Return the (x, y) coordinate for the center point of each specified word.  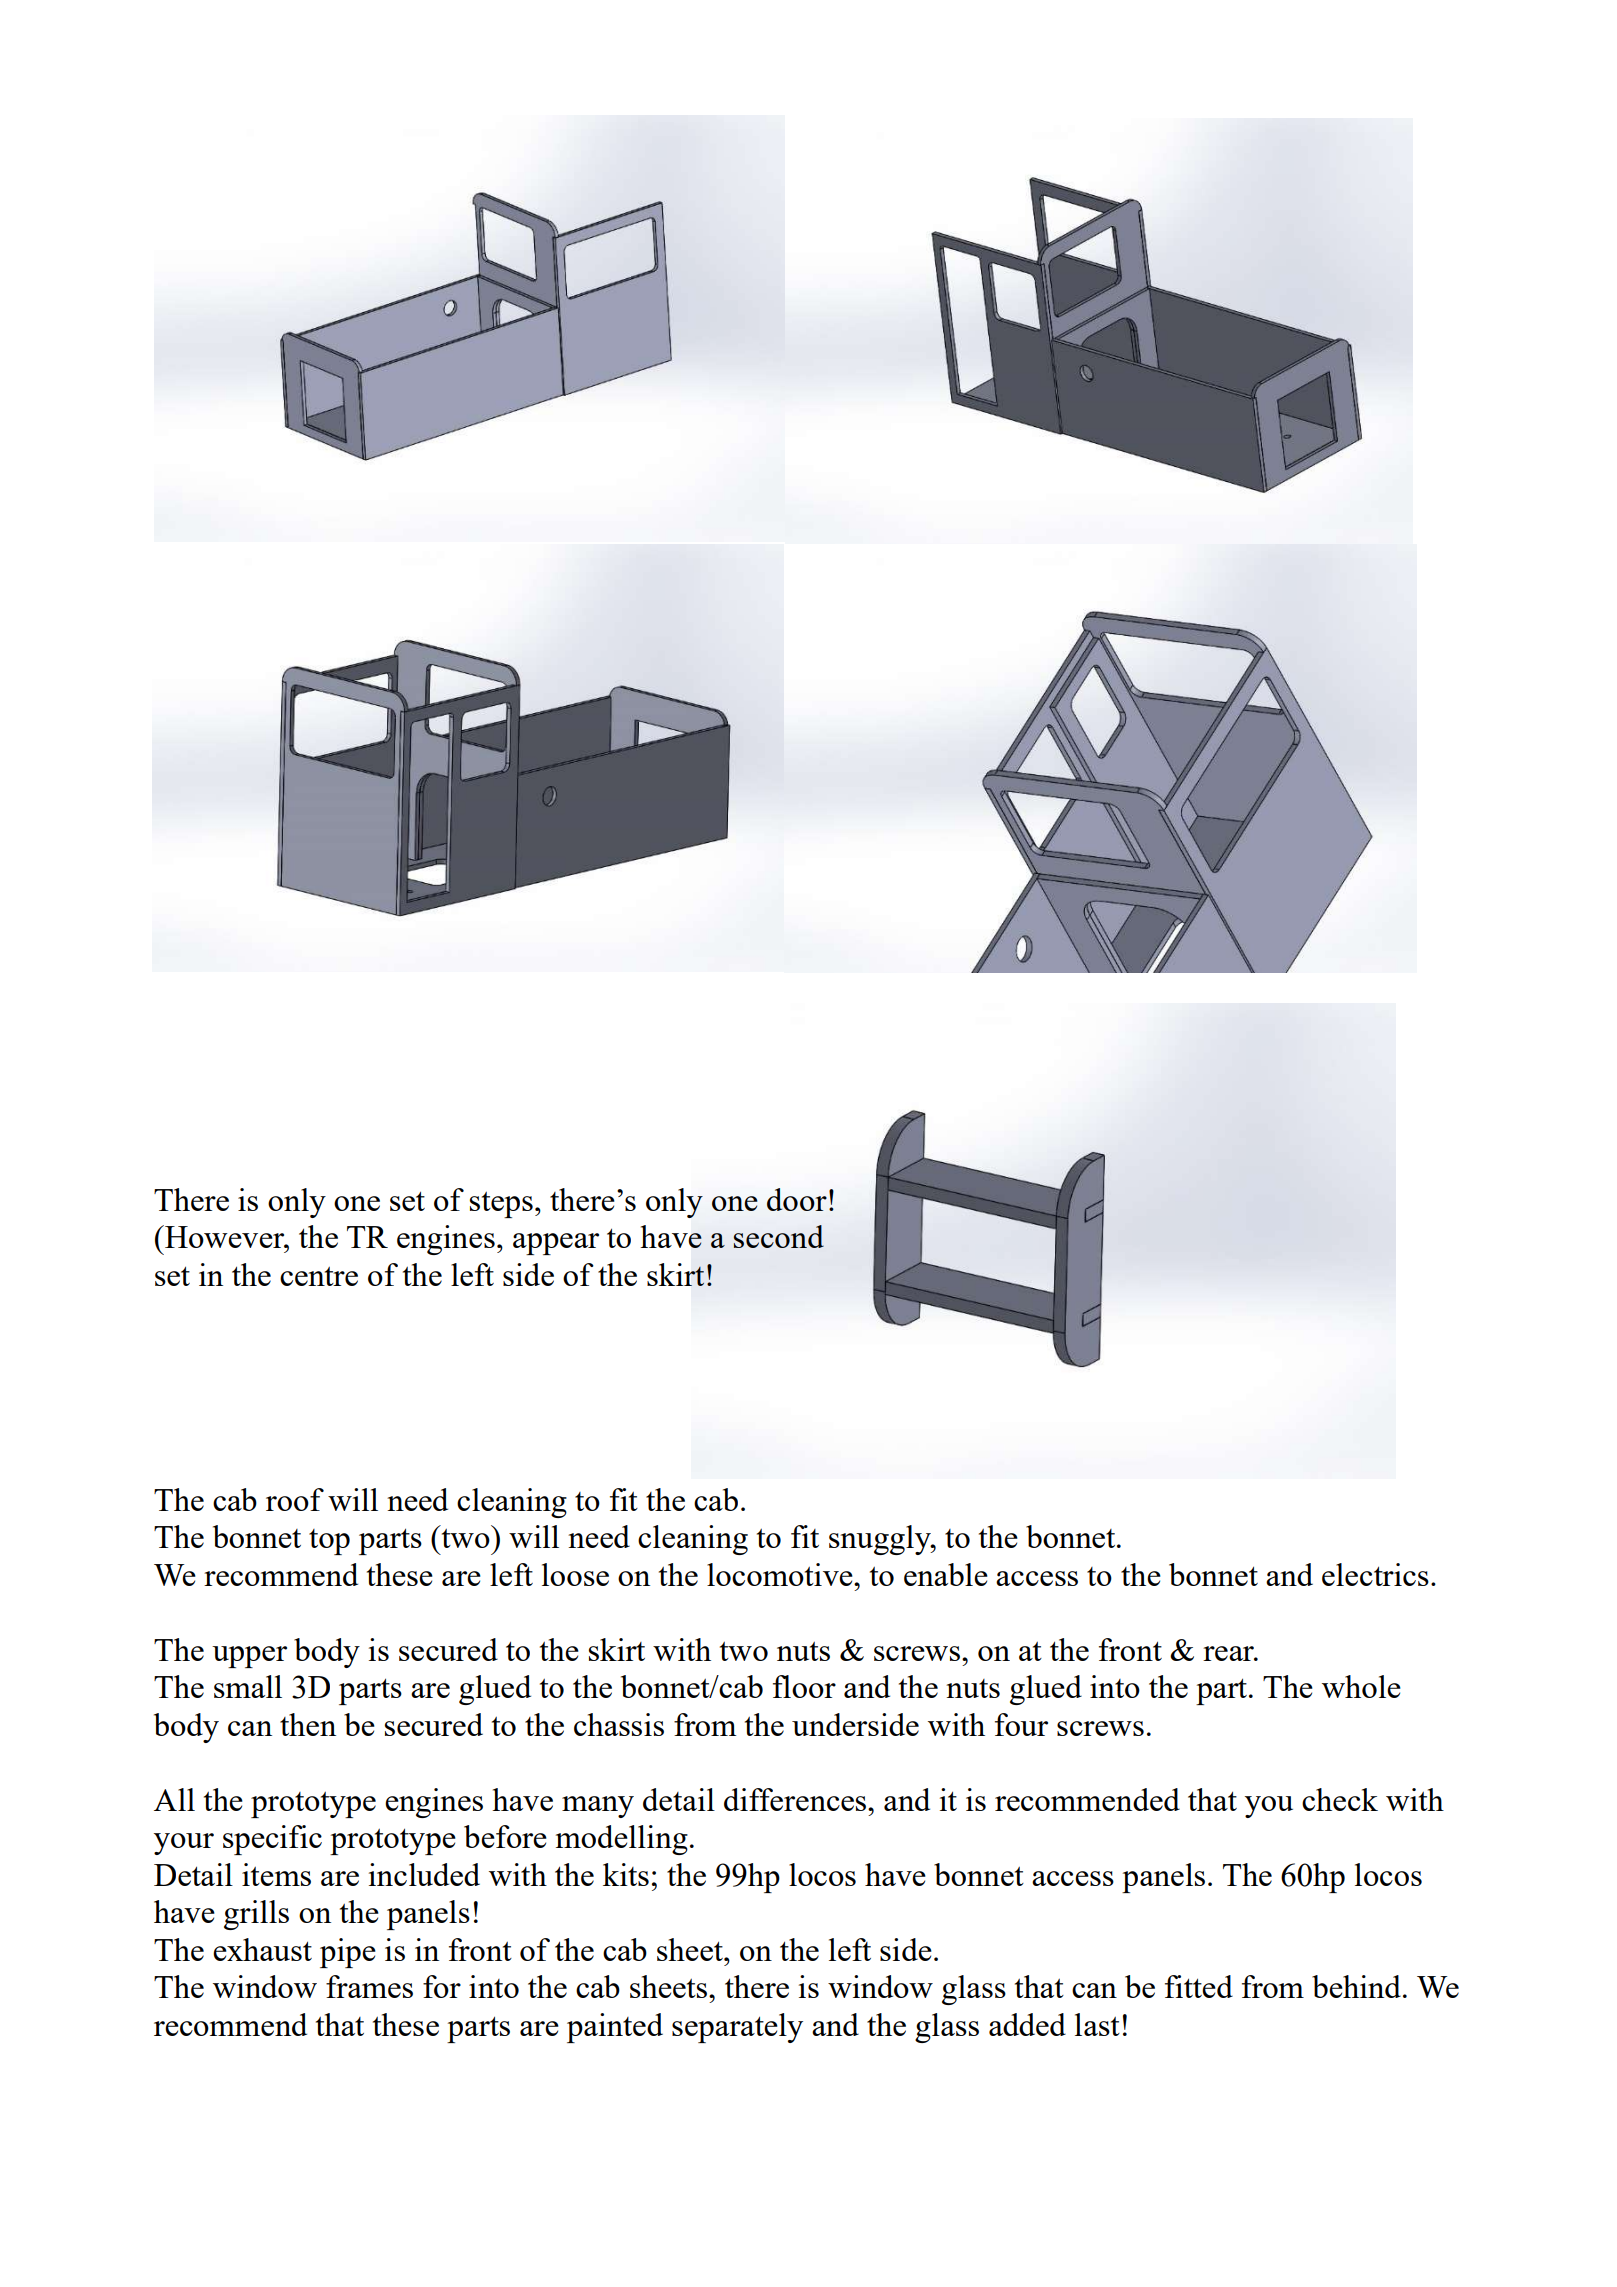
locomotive (781, 1574)
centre (319, 1276)
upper (249, 1657)
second (779, 1236)
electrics (1375, 1574)
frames (369, 1986)
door (797, 1199)
